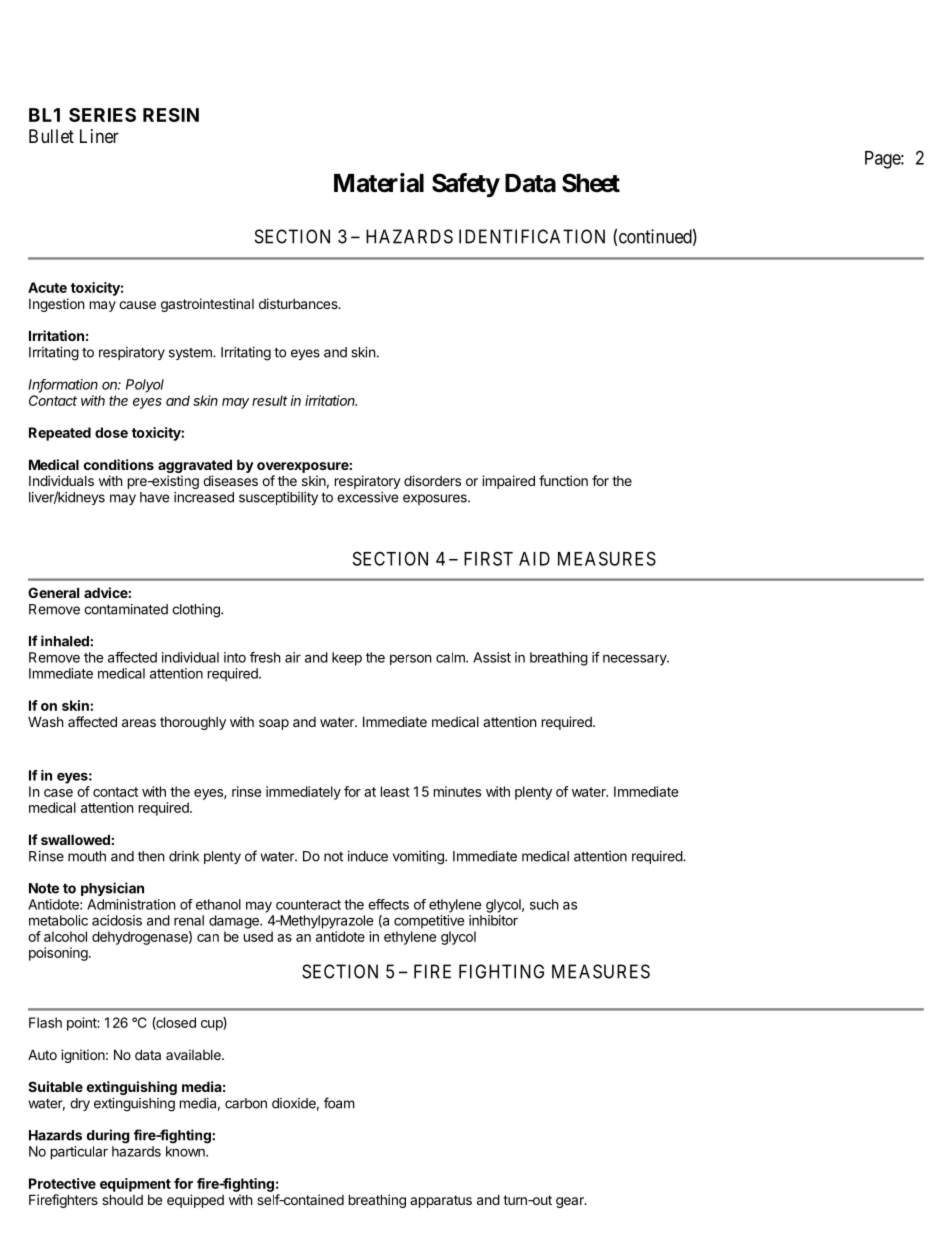 The image size is (952, 1233). What do you see at coordinates (99, 136) in the screenshot?
I see `Liner` at bounding box center [99, 136].
